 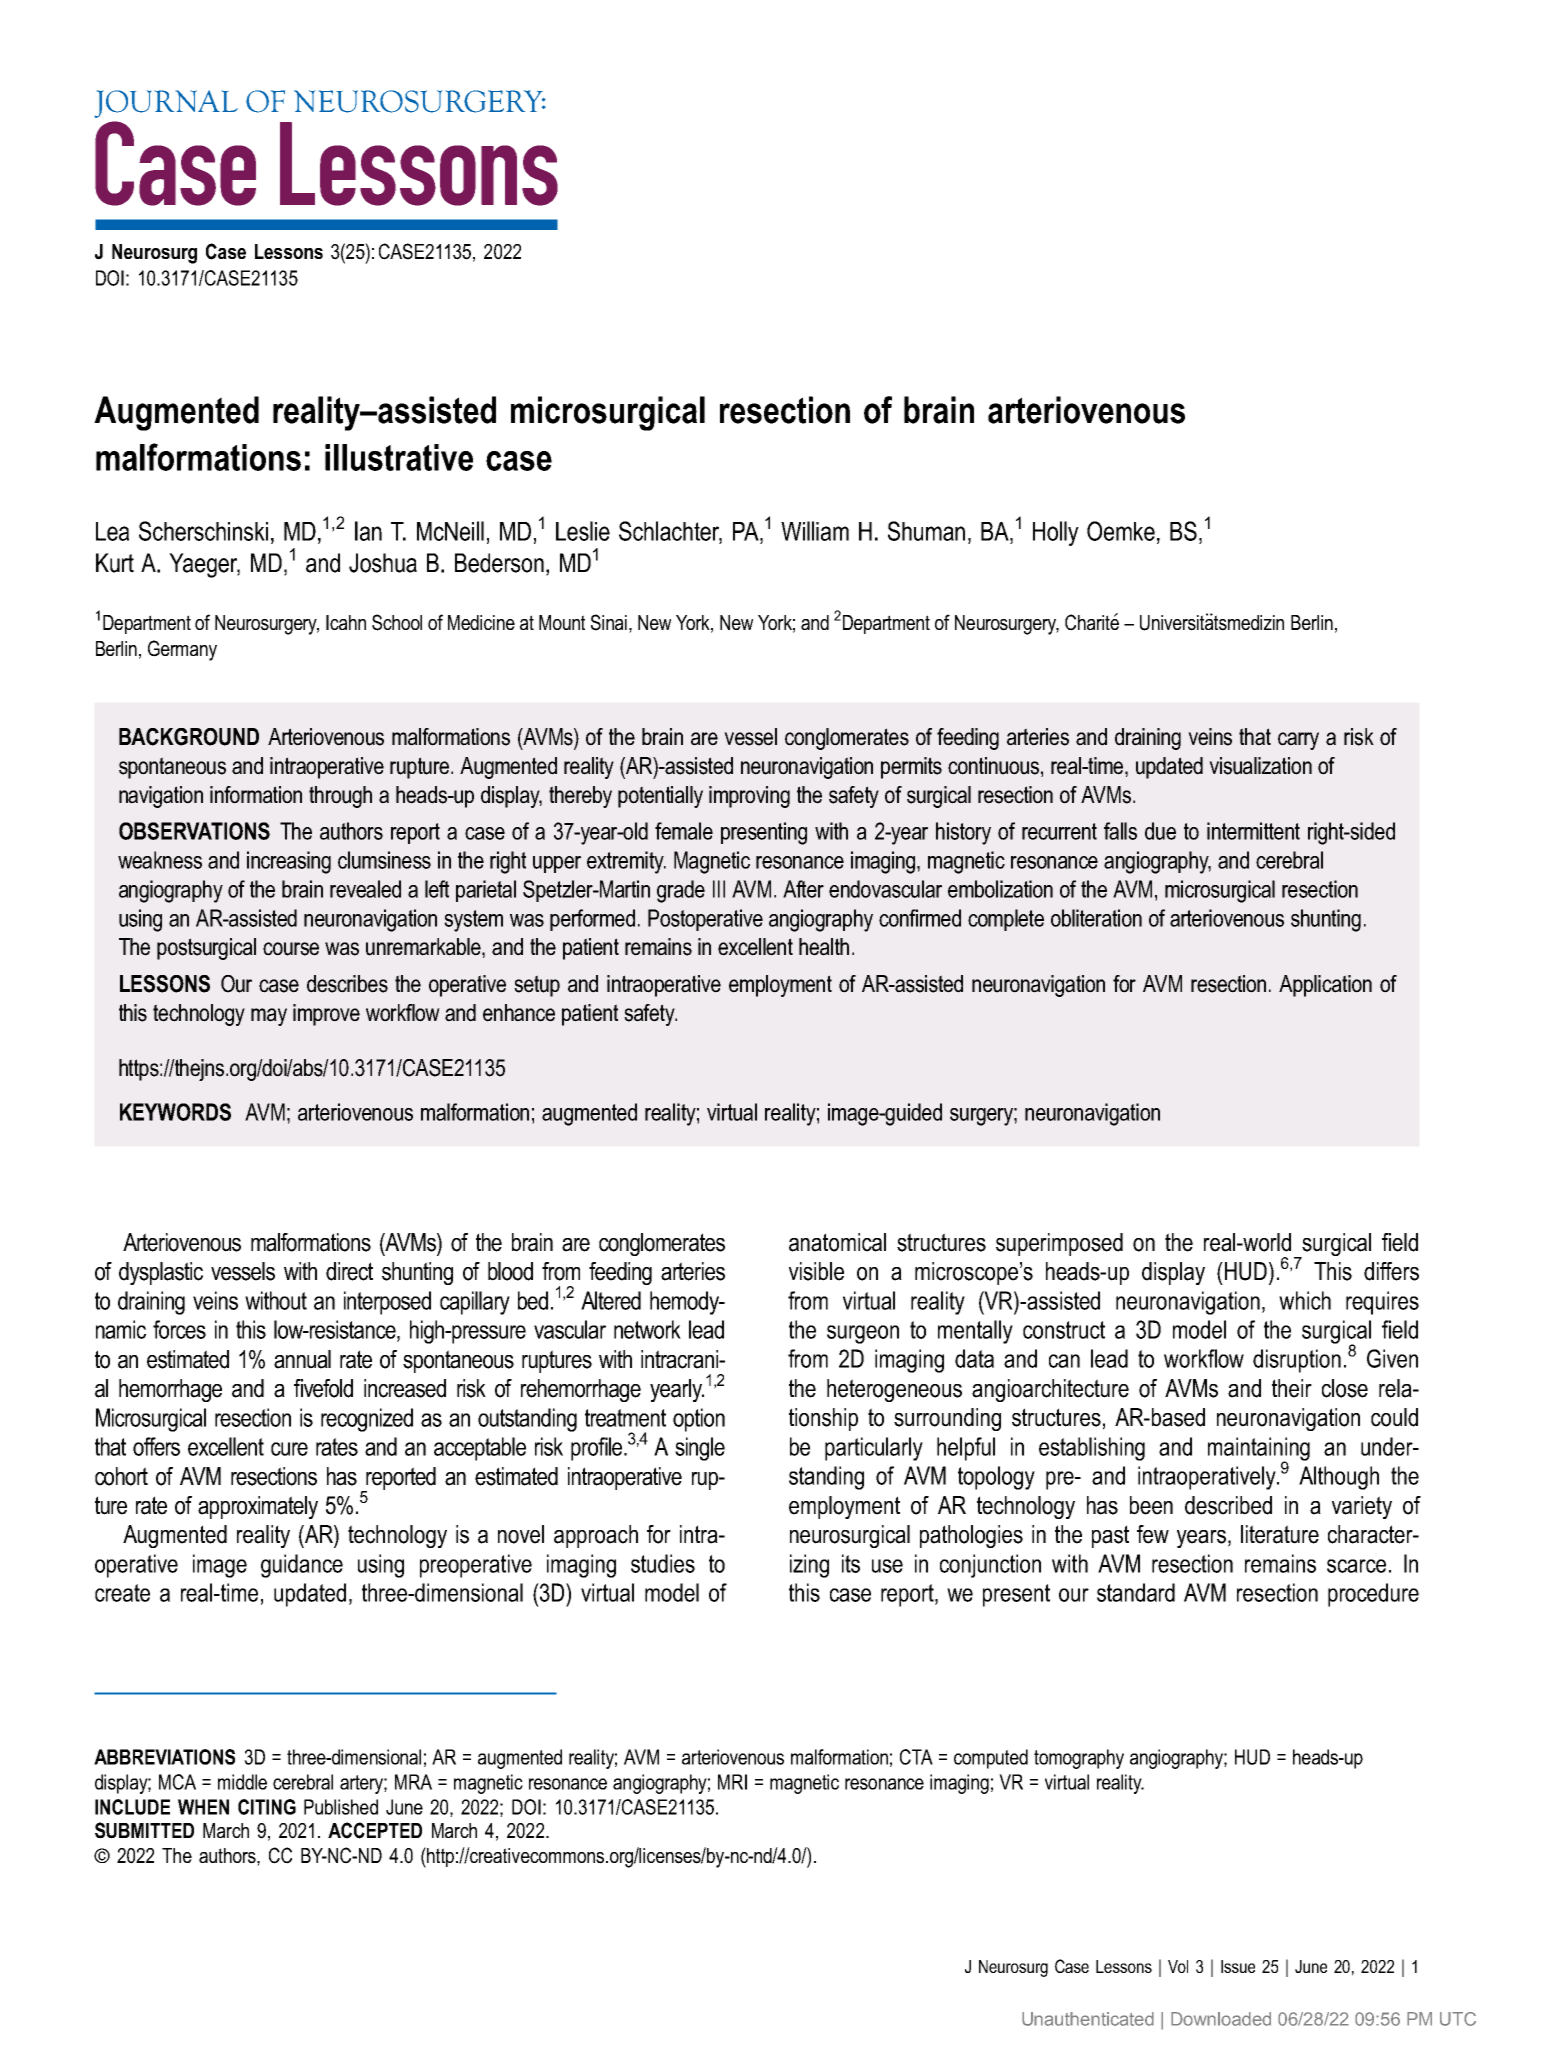 I want to click on which, so click(x=1305, y=1300).
